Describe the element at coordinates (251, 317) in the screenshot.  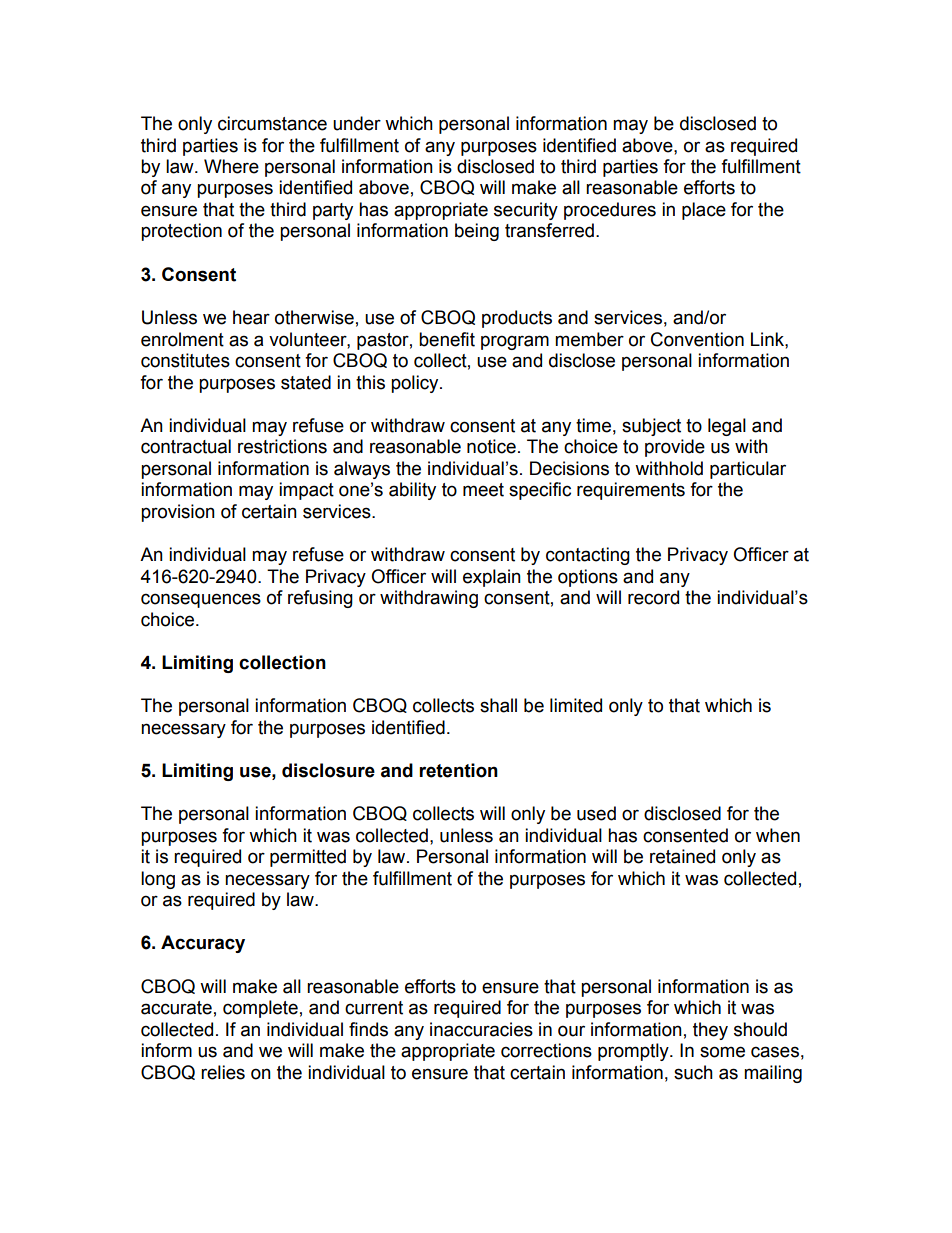
I see `hear` at that location.
